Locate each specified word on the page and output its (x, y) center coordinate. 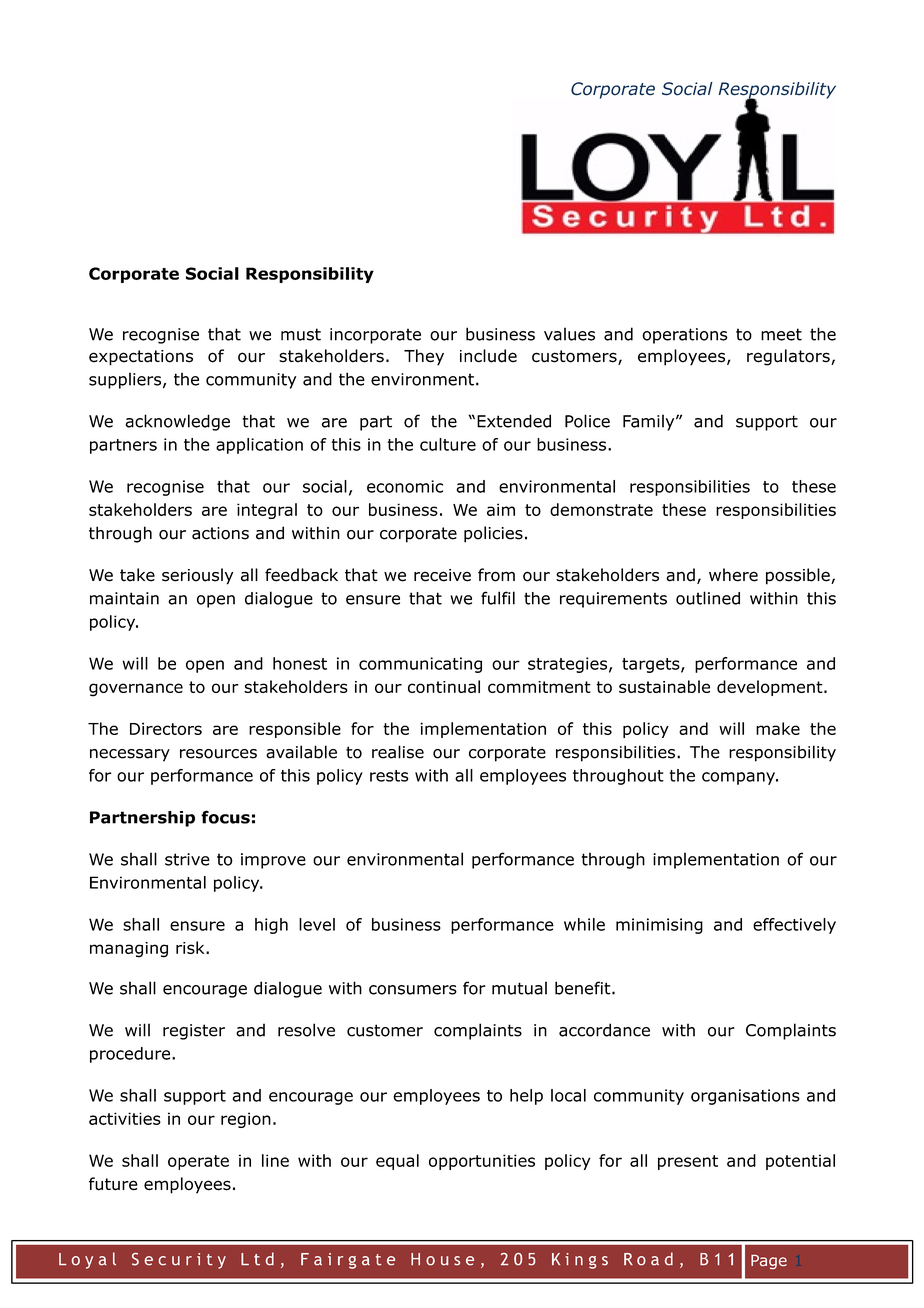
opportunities (482, 1162)
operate (198, 1162)
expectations (141, 358)
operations (685, 336)
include (488, 356)
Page (769, 1262)
